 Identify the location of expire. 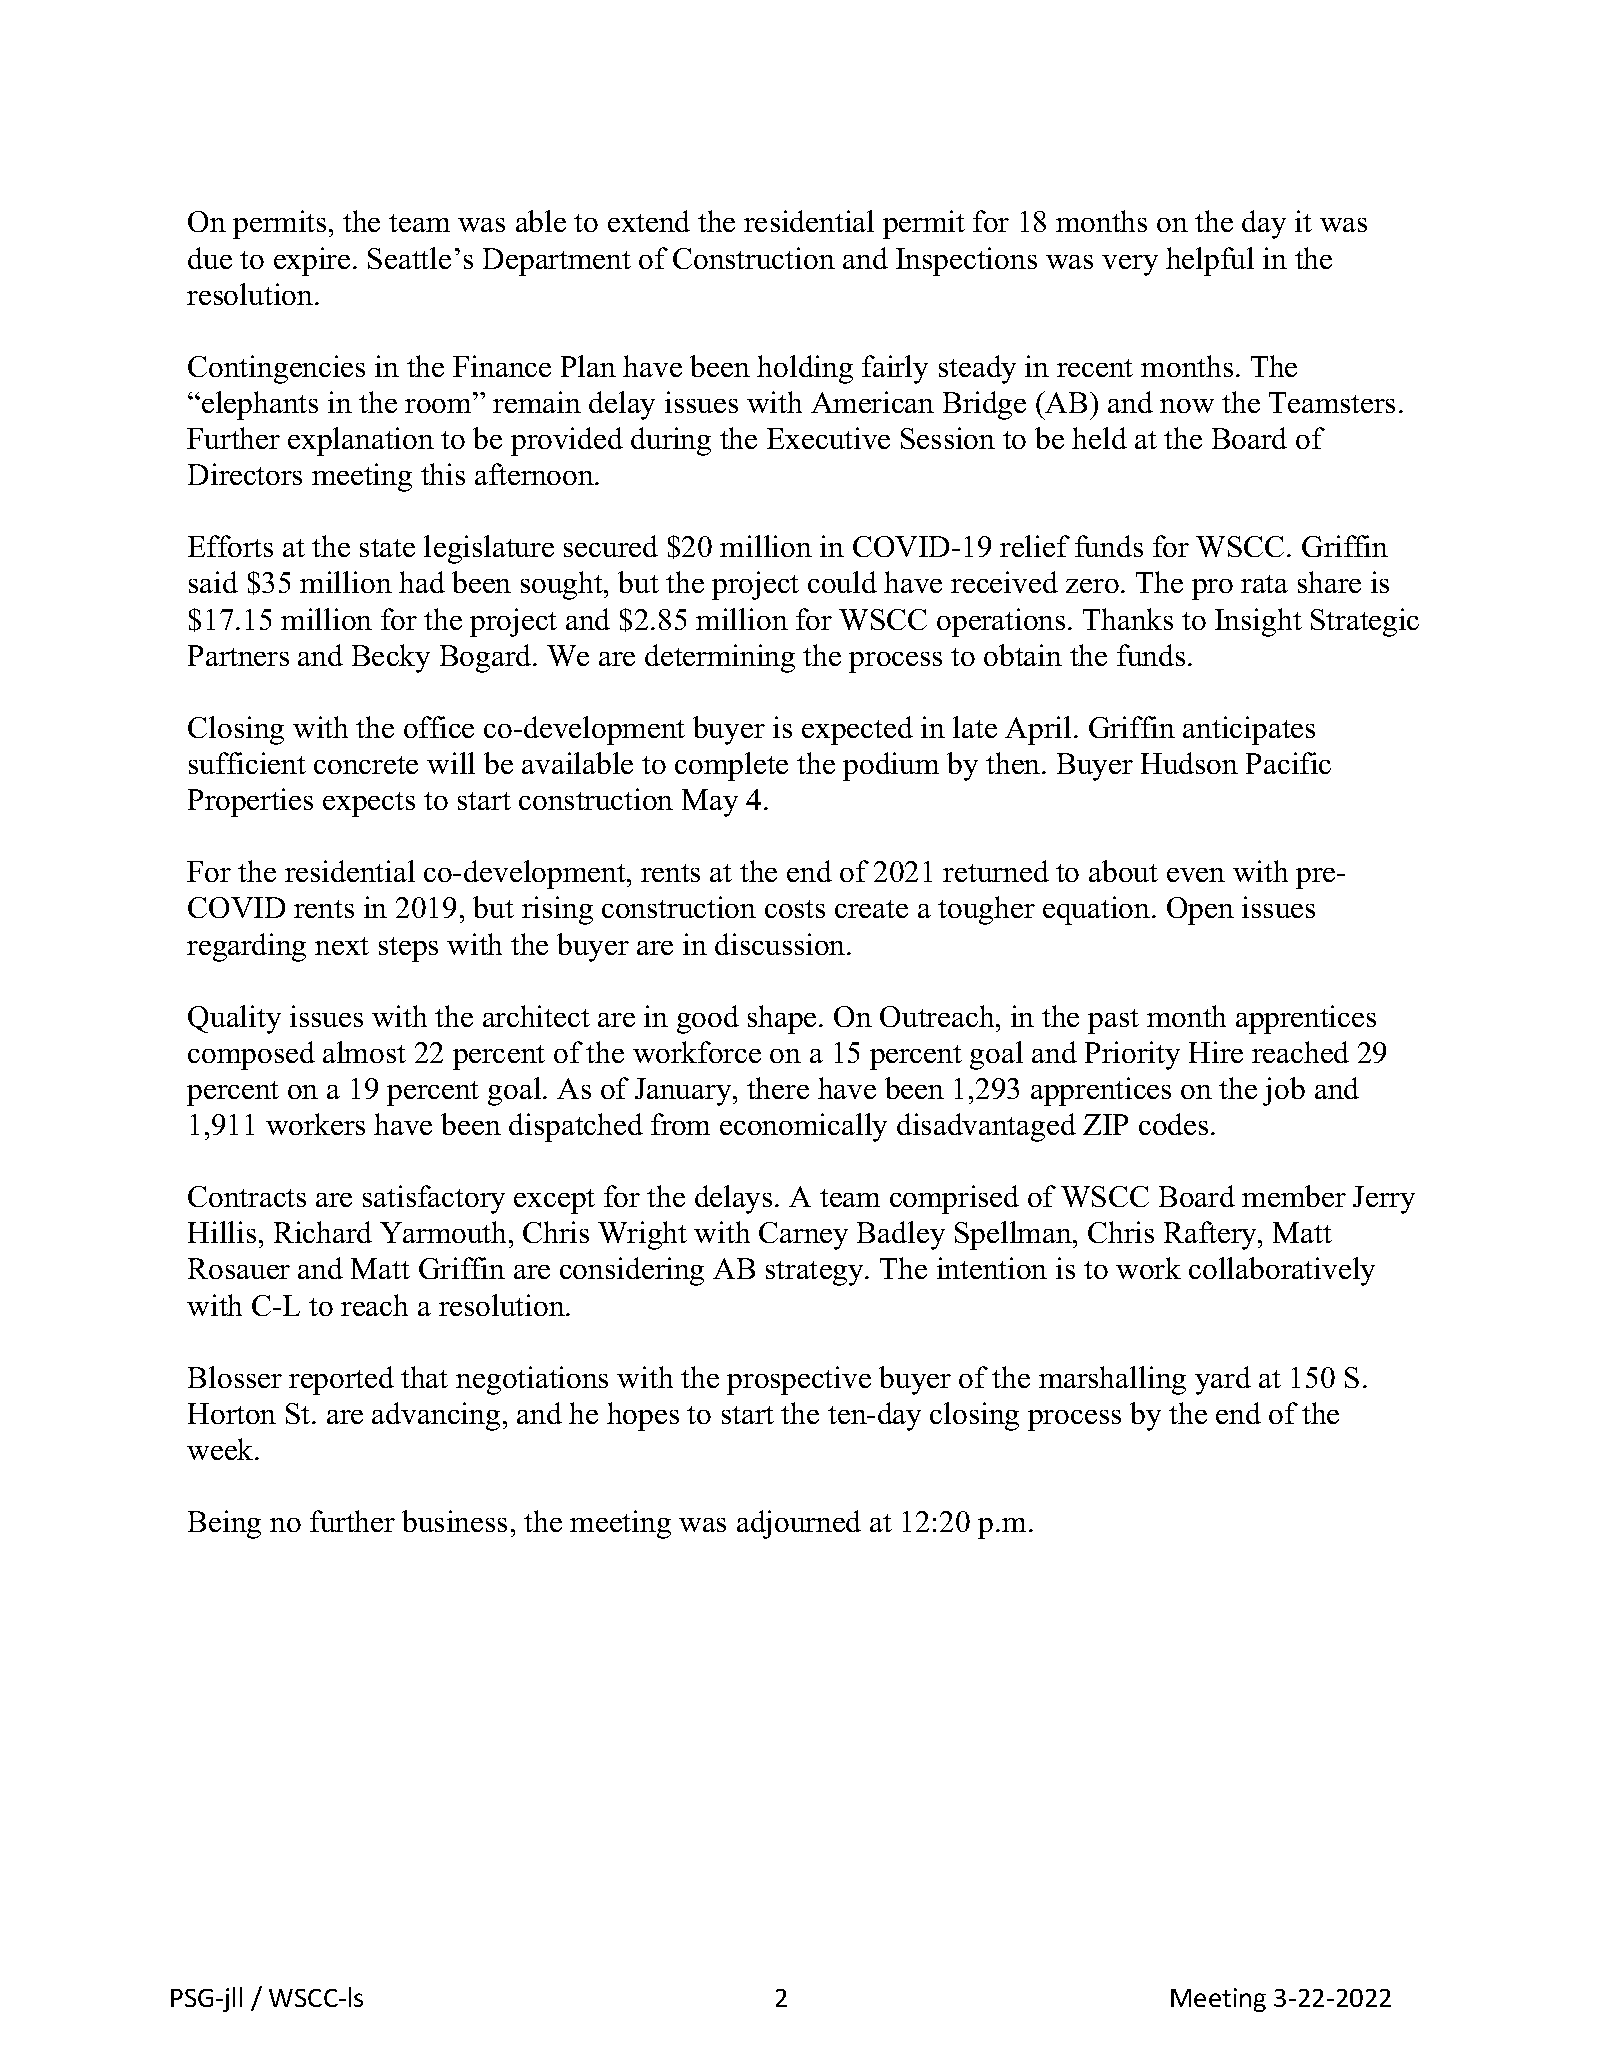
(312, 261).
